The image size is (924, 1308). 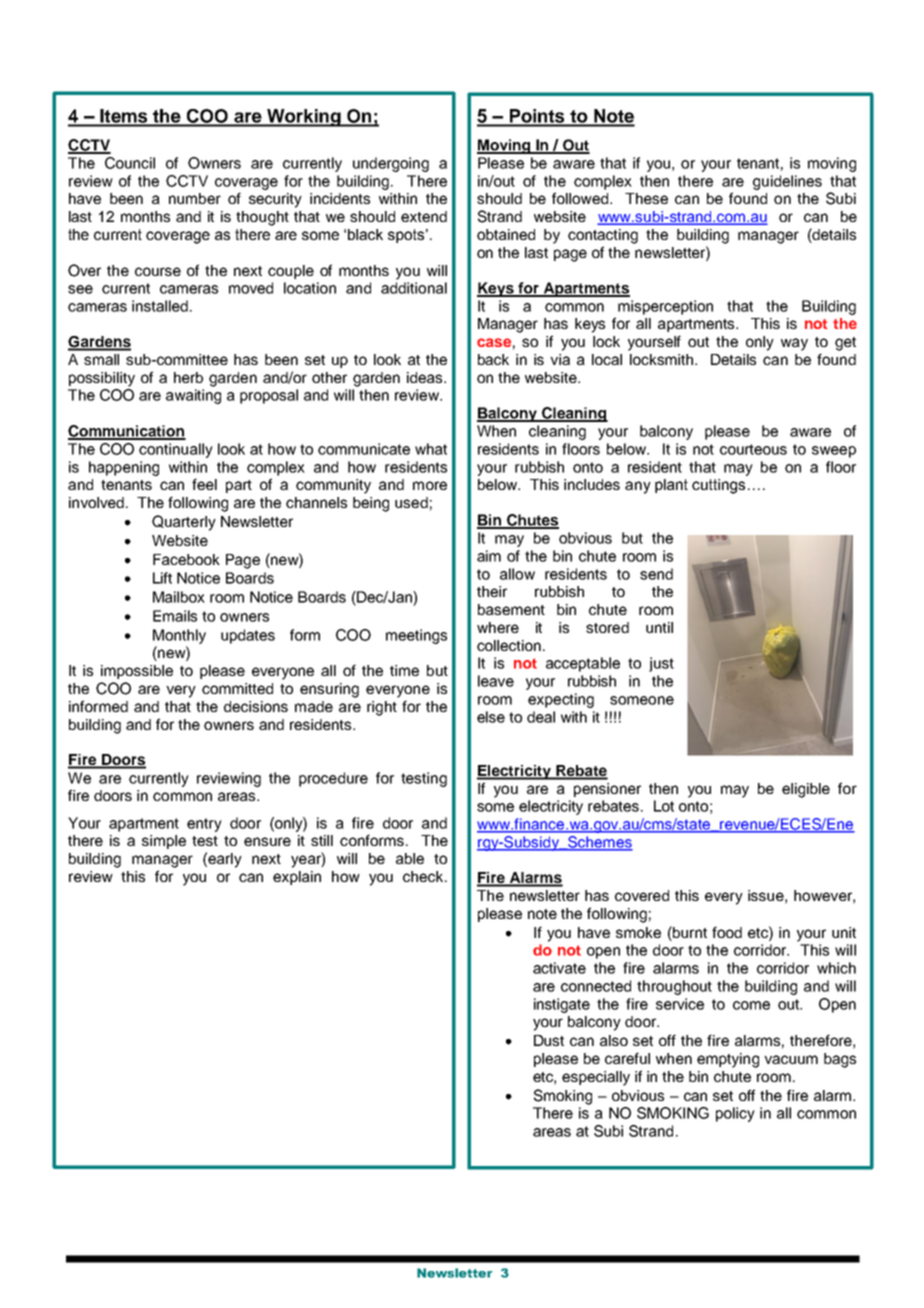 I want to click on food, so click(x=727, y=932).
